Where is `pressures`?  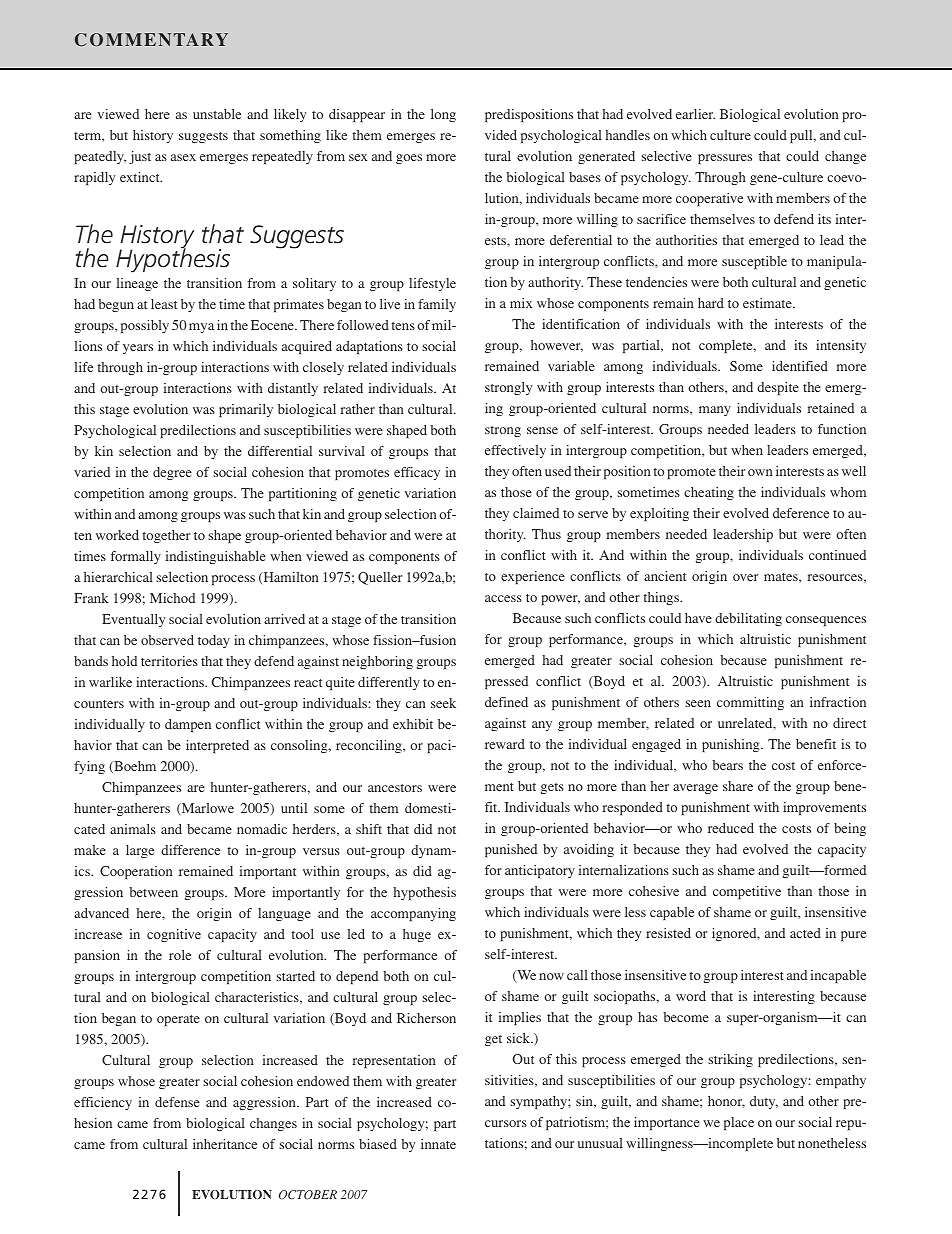
pressures is located at coordinates (725, 159).
